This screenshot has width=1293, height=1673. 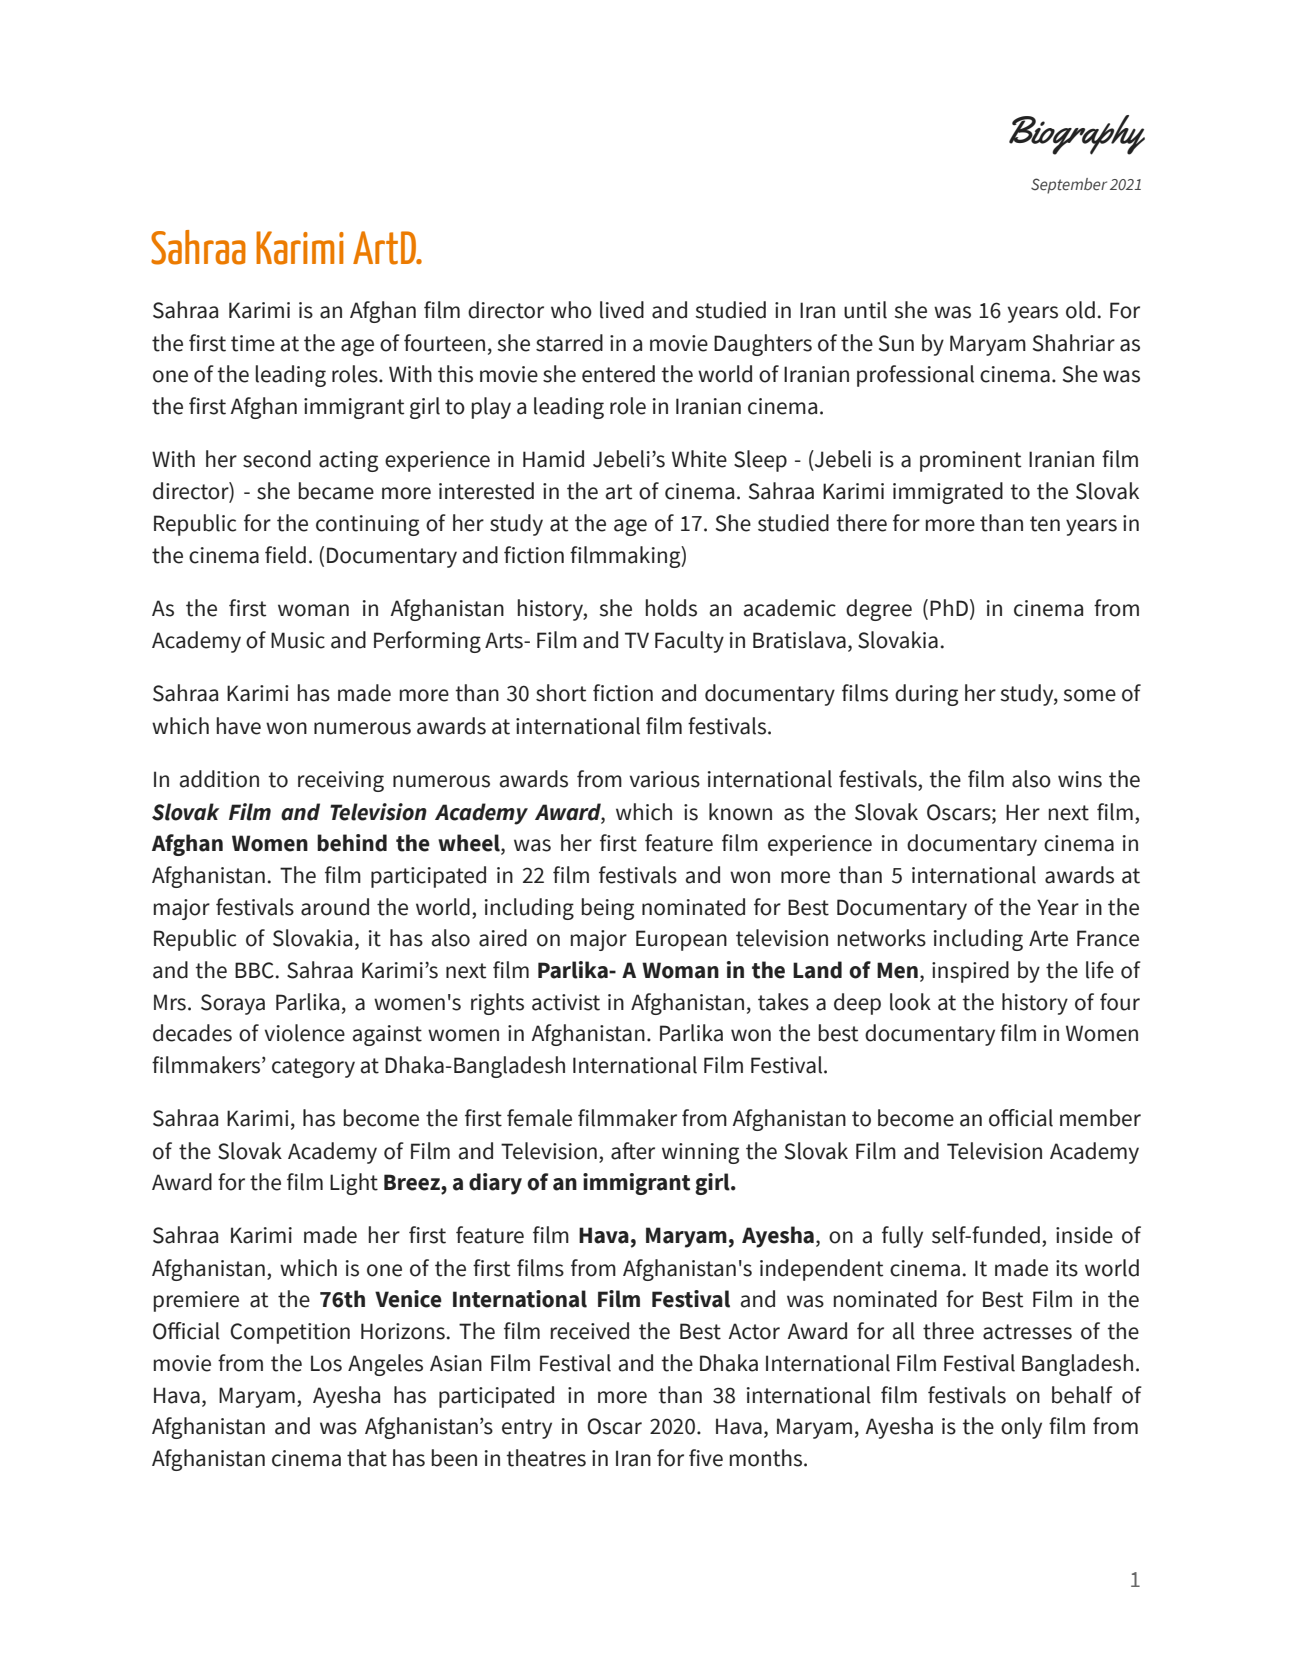 What do you see at coordinates (253, 343) in the screenshot?
I see `time` at bounding box center [253, 343].
